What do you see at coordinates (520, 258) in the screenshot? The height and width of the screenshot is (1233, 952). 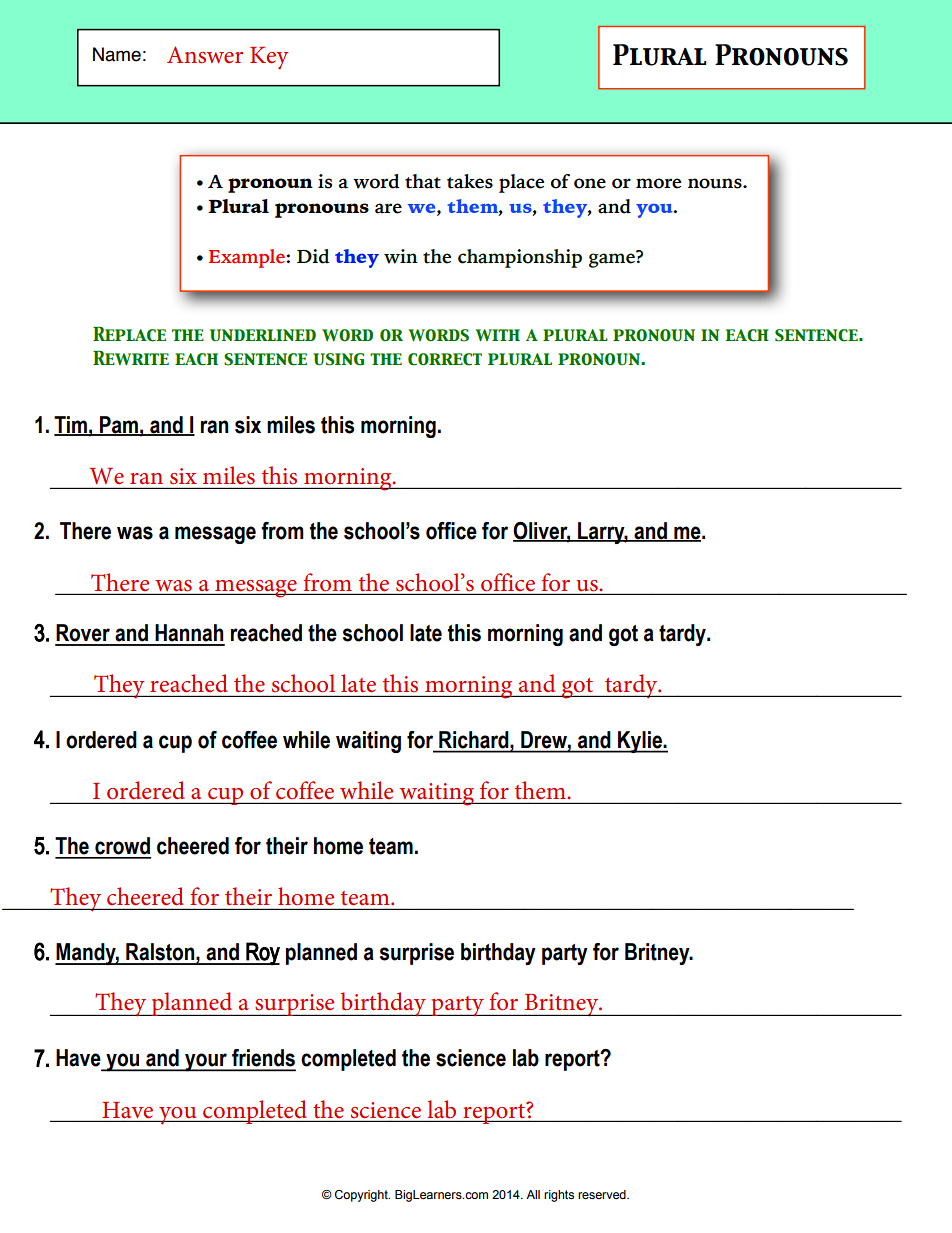 I see `championship` at bounding box center [520, 258].
